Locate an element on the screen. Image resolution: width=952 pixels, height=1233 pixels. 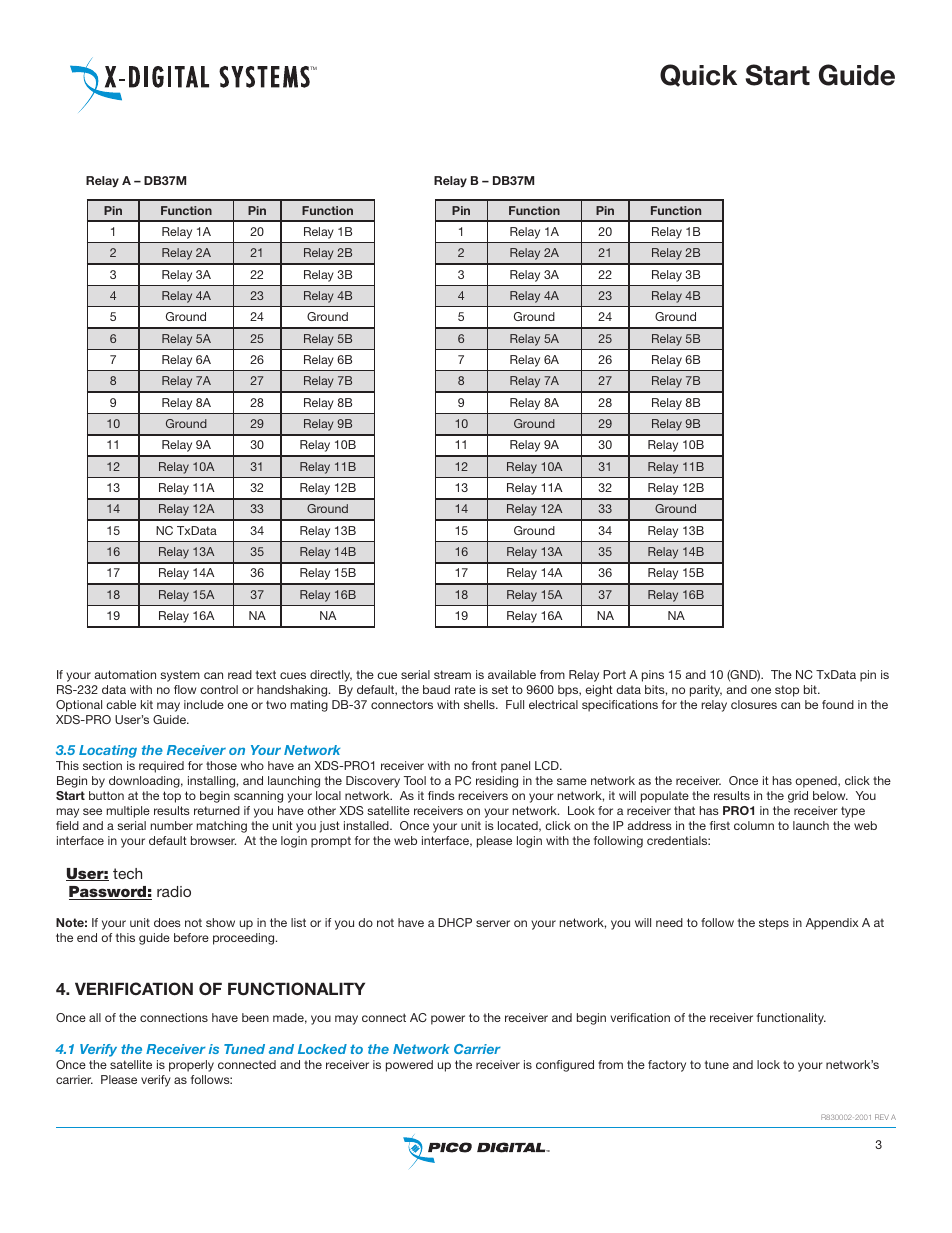
parity is located at coordinates (706, 691).
